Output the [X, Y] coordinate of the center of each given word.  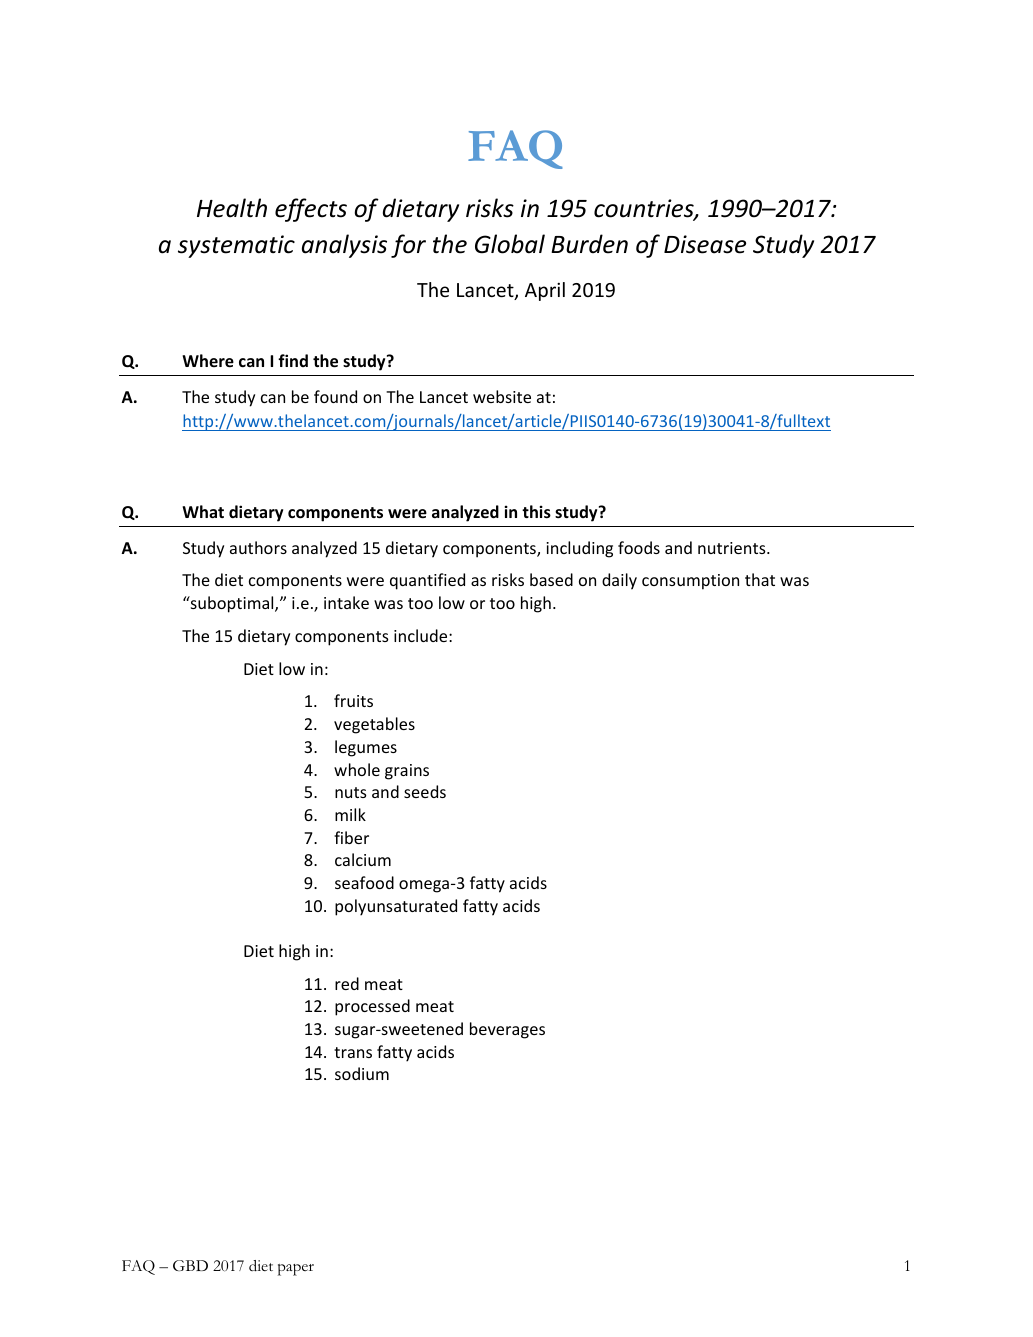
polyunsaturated [396, 907]
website [502, 396]
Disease [705, 244]
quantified [427, 581]
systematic [236, 246]
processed [372, 1007]
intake [346, 602]
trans [353, 1052]
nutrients [733, 548]
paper [296, 1270]
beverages [507, 1030]
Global [510, 244]
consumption [690, 582]
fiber [351, 837]
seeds [425, 791]
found [335, 396]
